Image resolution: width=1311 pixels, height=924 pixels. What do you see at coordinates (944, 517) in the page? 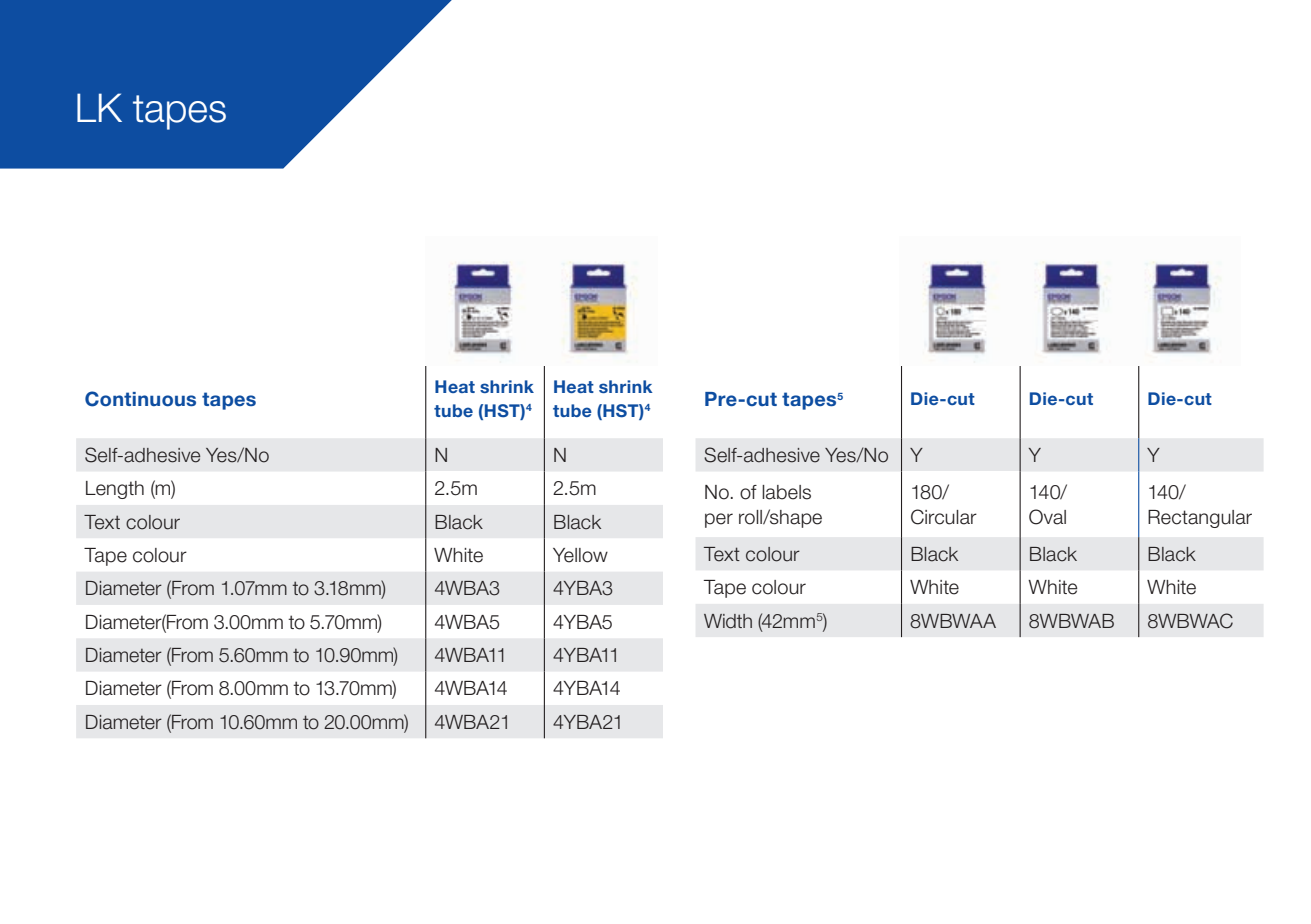
I see `Circular` at bounding box center [944, 517].
